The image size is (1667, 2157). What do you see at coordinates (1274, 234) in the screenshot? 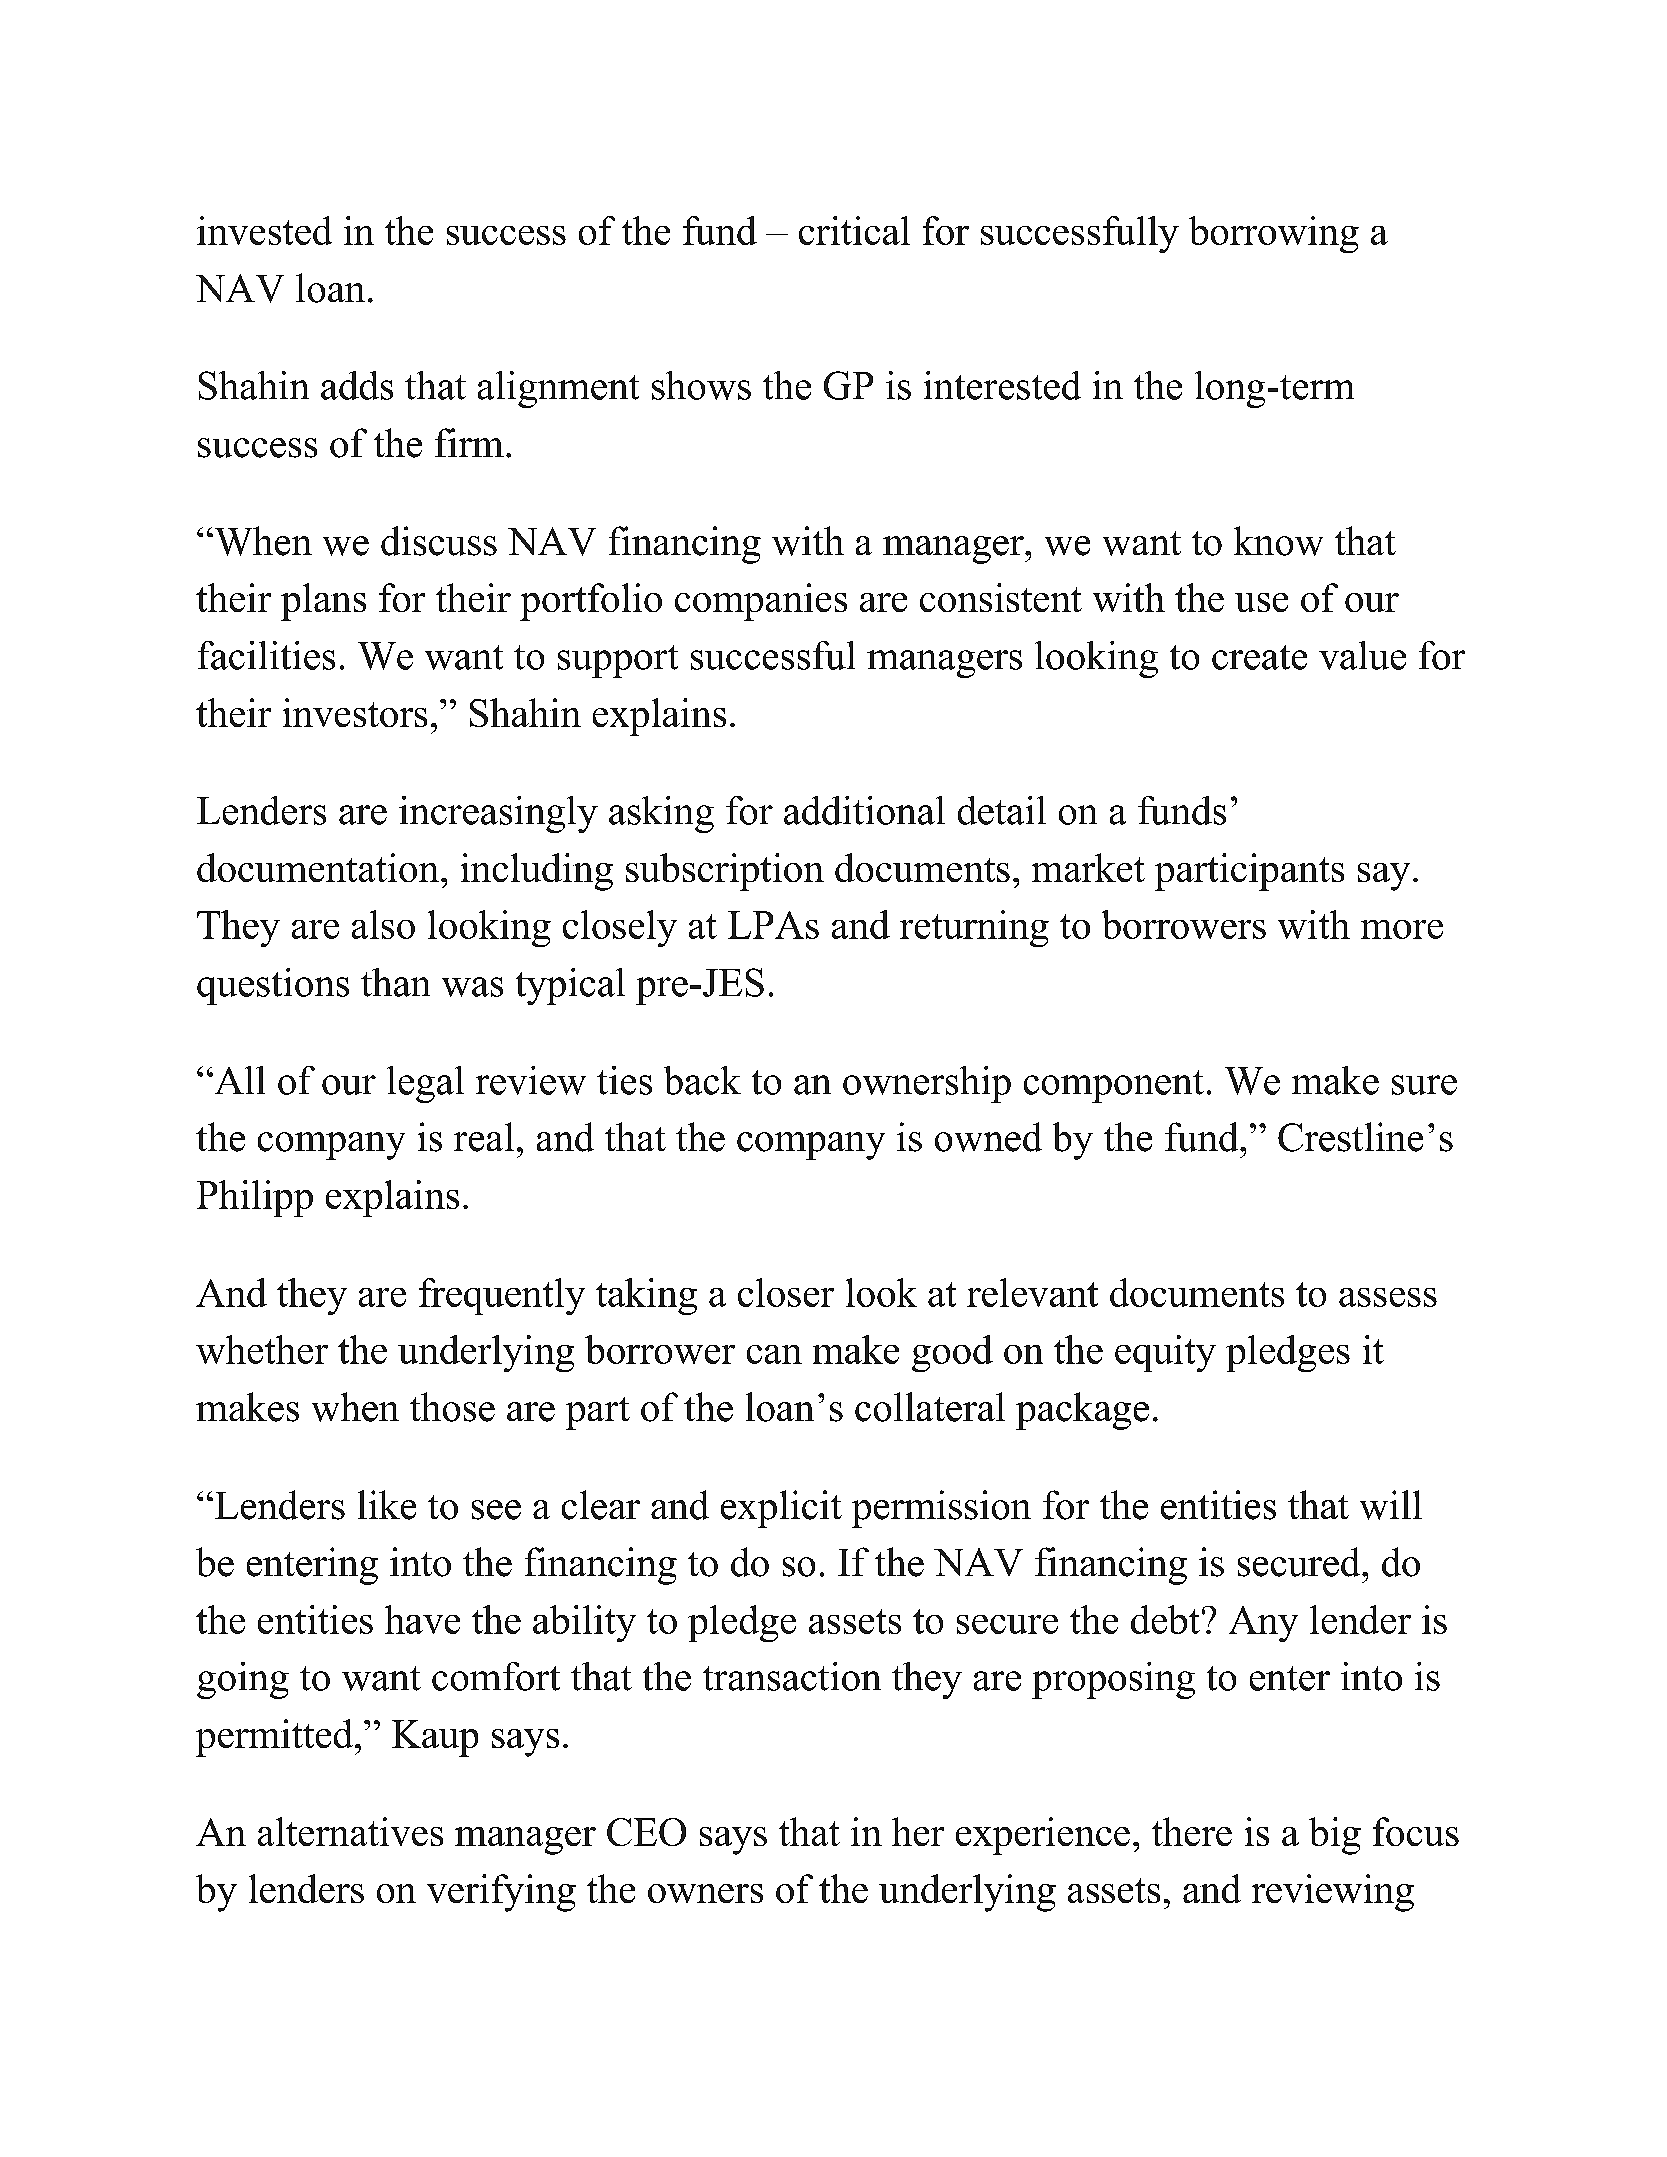
I see `borrowing` at bounding box center [1274, 234].
